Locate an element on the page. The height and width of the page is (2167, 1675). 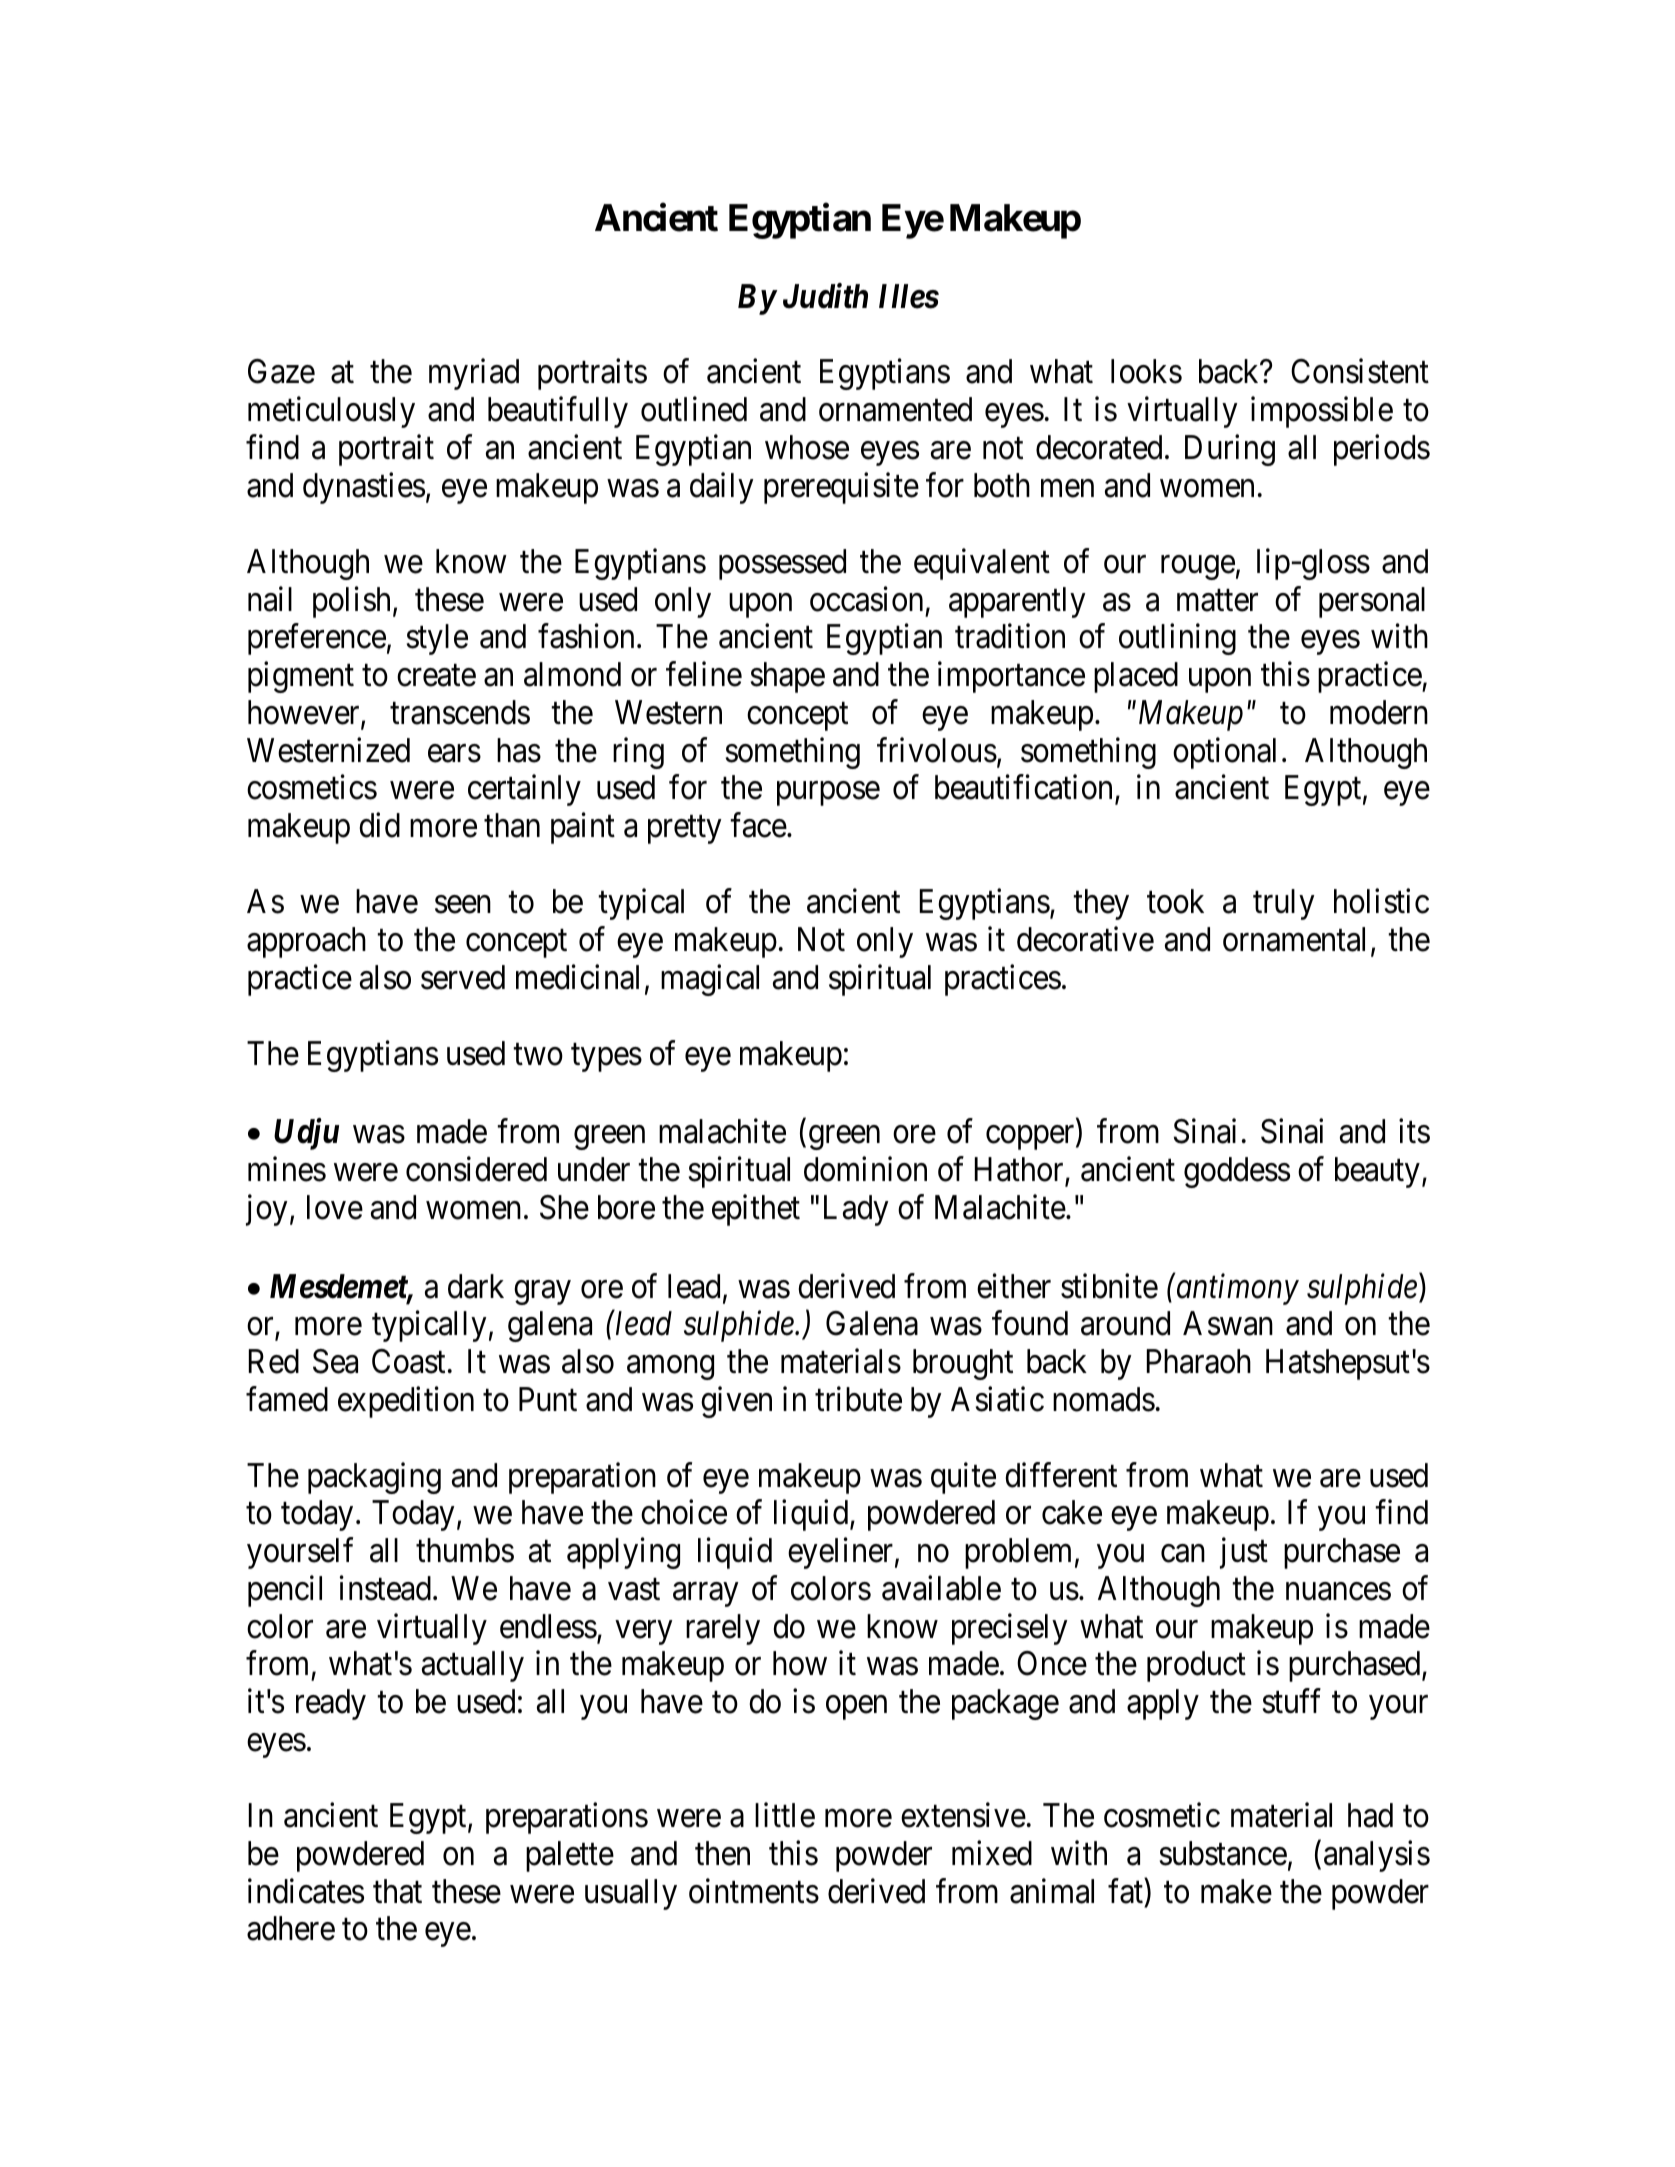
optional is located at coordinates (1224, 753).
